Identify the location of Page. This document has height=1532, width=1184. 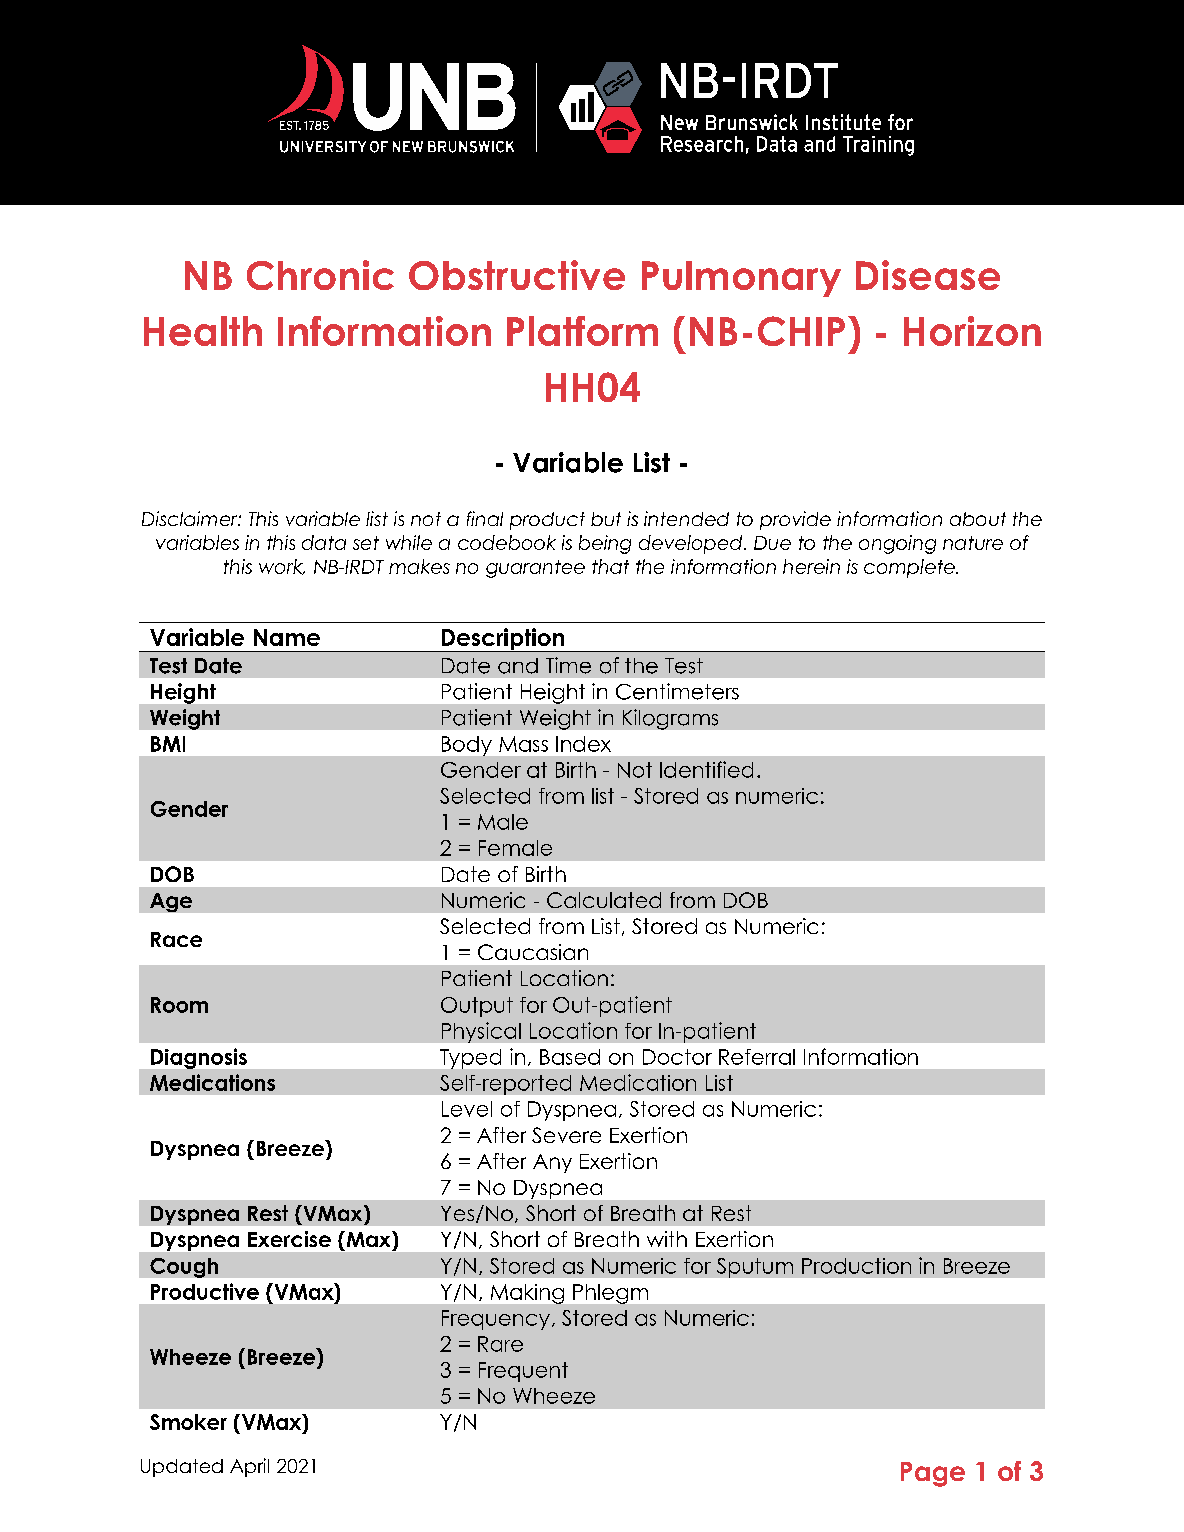
(933, 1474).
